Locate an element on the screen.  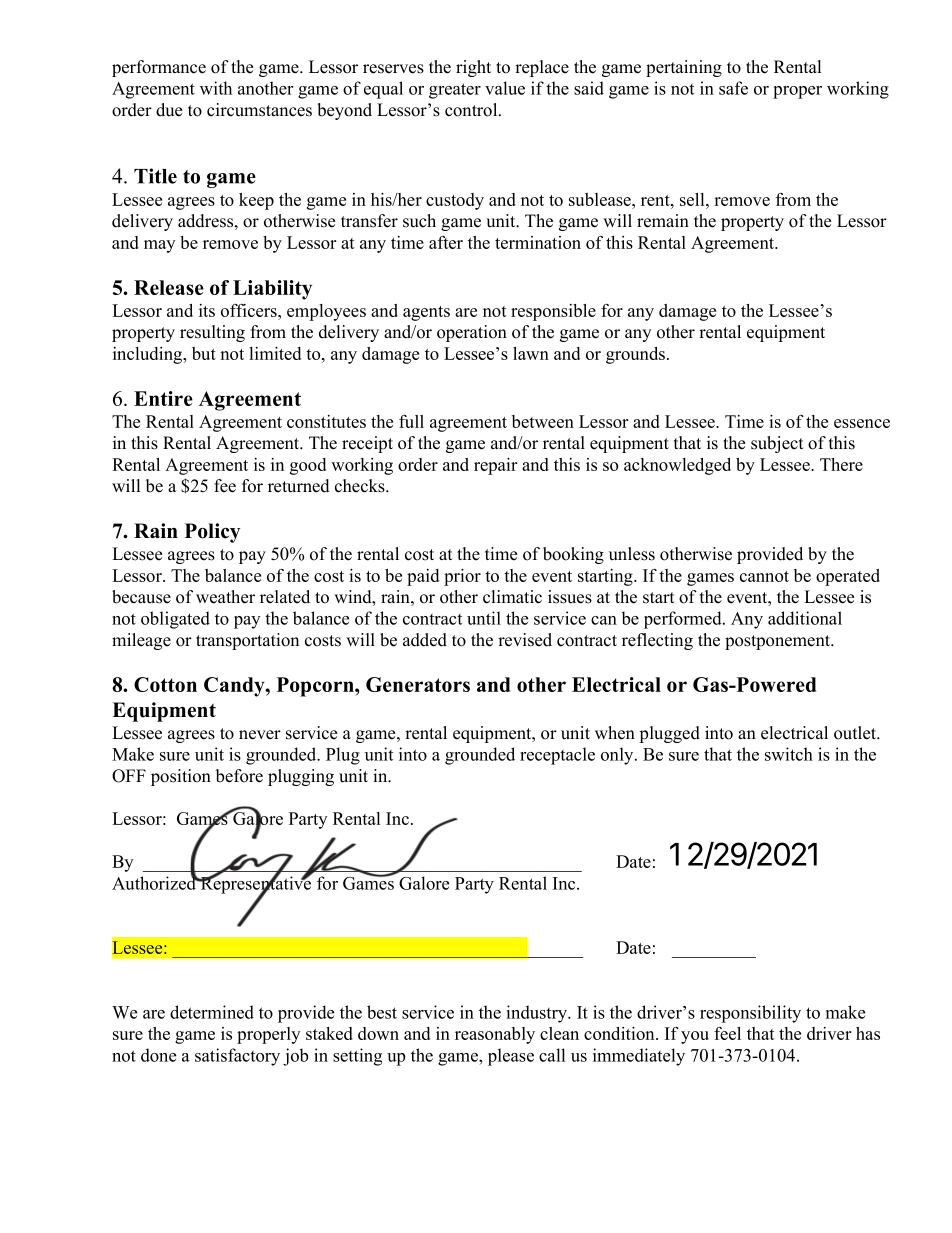
Policy is located at coordinates (212, 533).
